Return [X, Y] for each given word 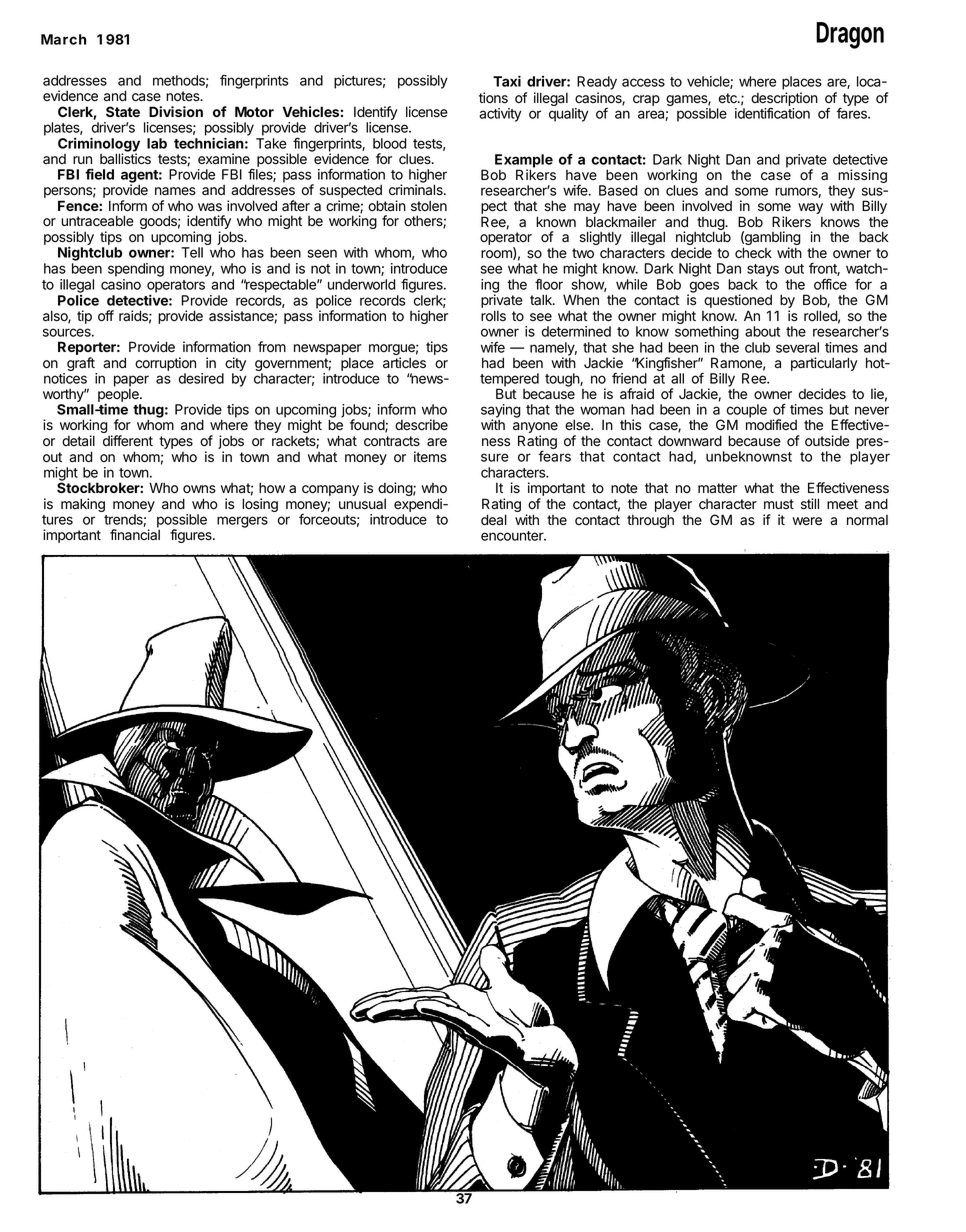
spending [136, 270]
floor [549, 284]
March [63, 39]
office [830, 284]
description [784, 100]
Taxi [507, 81]
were [807, 521]
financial [135, 535]
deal [494, 520]
